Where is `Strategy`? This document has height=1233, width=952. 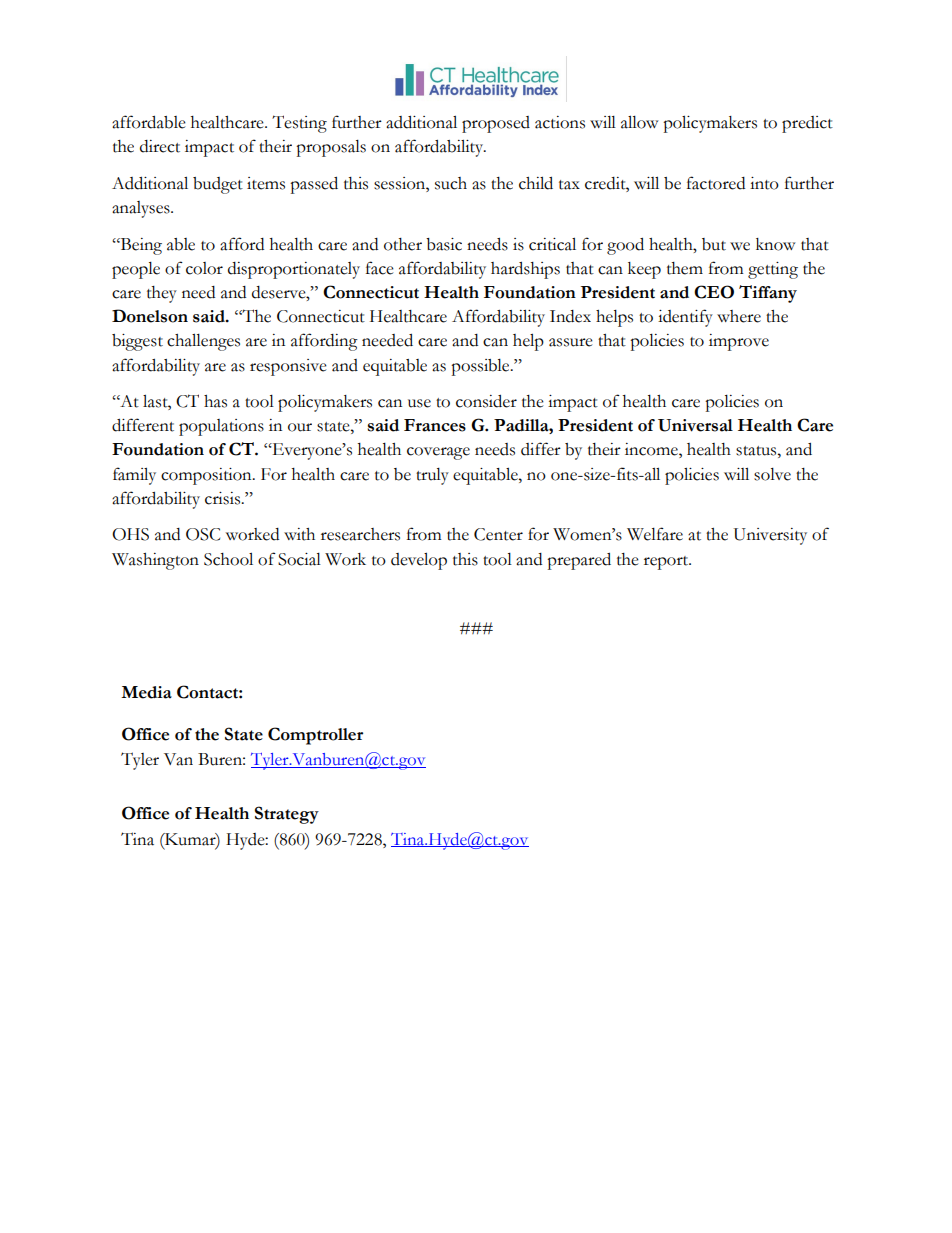 Strategy is located at coordinates (287, 815).
